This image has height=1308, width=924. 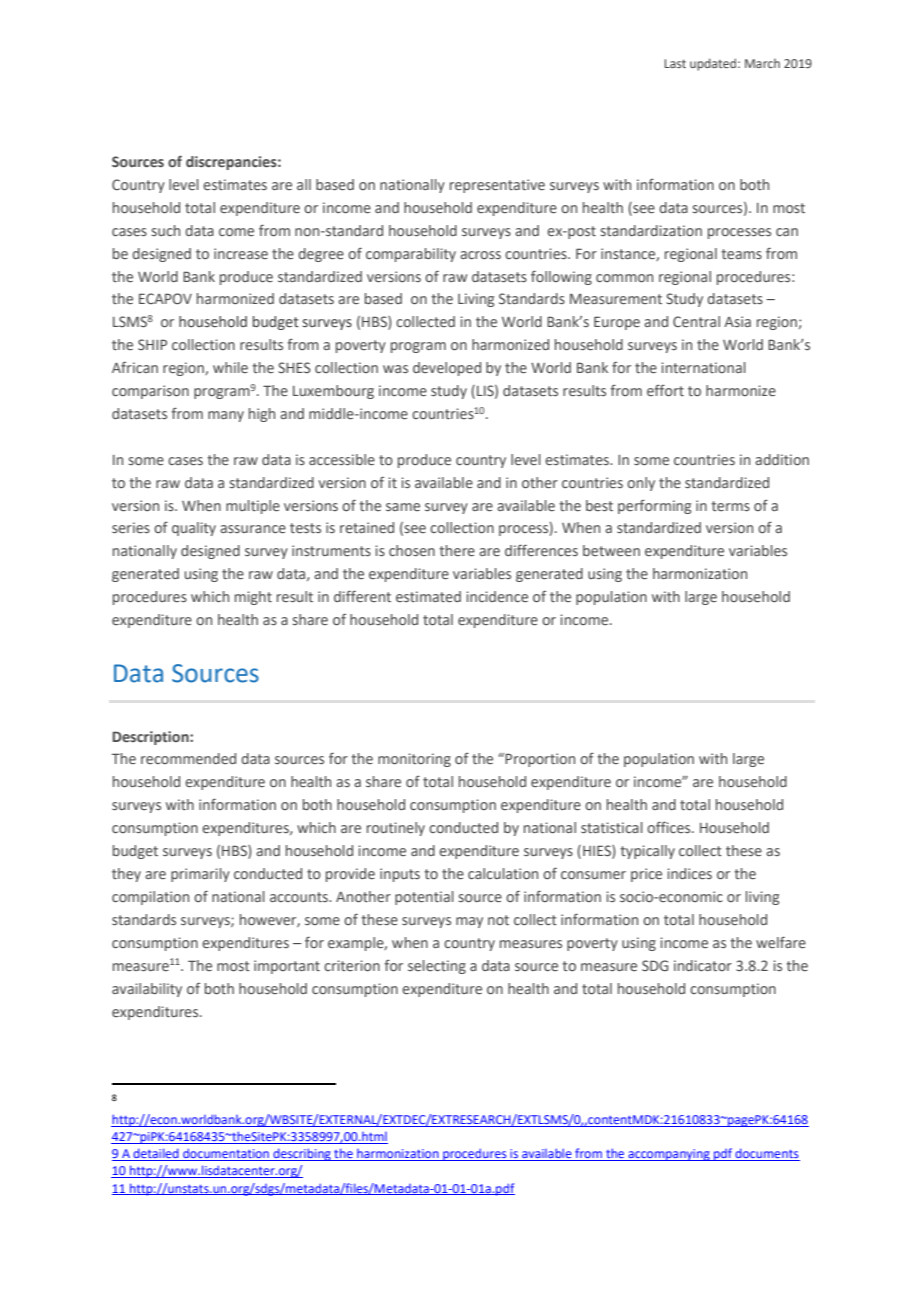 I want to click on many, so click(x=226, y=416).
